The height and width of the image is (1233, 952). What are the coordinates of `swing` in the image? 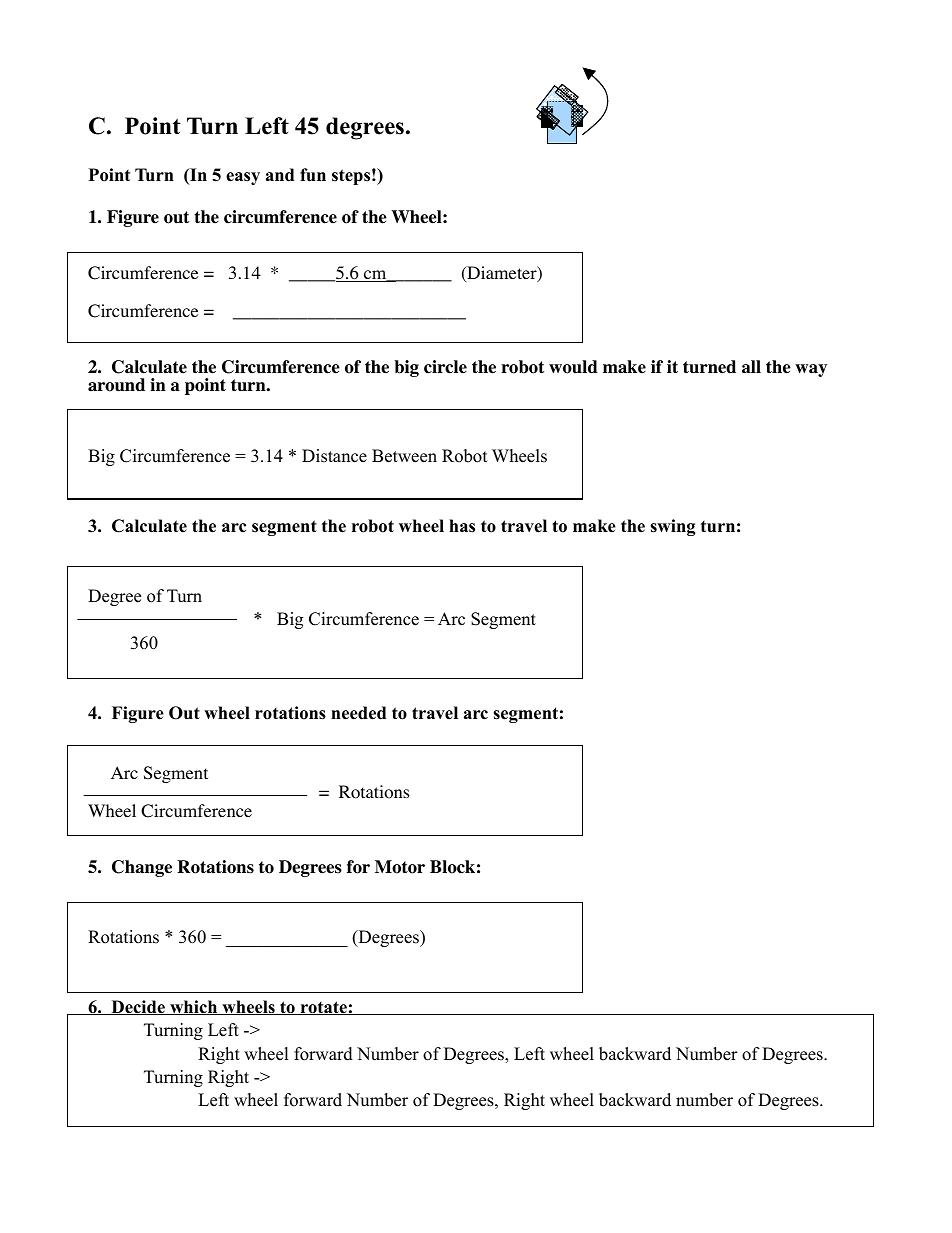 It's located at (673, 527).
